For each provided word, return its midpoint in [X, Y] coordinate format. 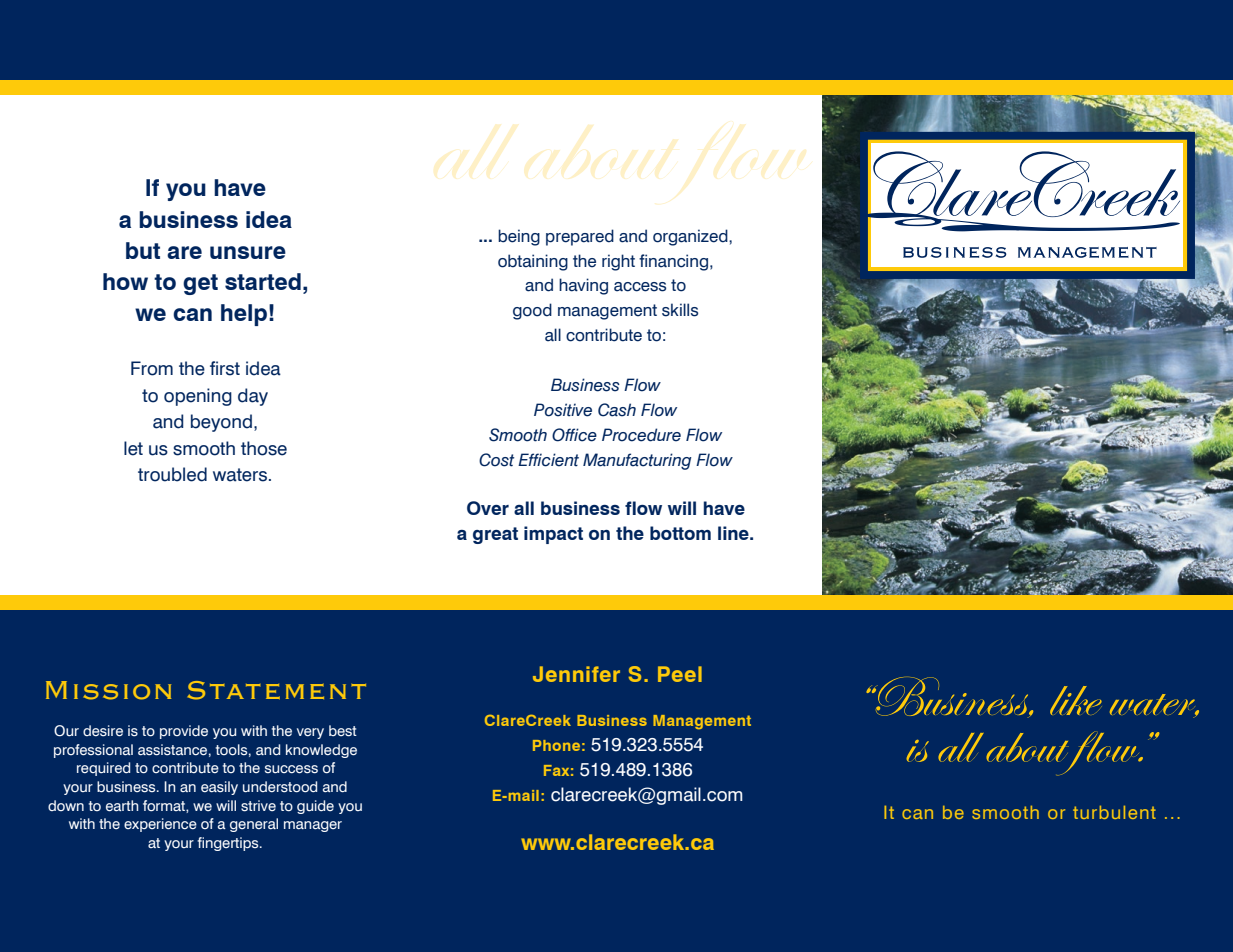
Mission [108, 690]
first [225, 368]
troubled [172, 474]
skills [680, 310]
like [1076, 700]
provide [184, 732]
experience [160, 825]
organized [691, 237]
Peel [680, 674]
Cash [617, 410]
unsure [248, 252]
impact [553, 535]
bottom [680, 533]
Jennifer [576, 674]
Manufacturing [637, 461]
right [618, 262]
